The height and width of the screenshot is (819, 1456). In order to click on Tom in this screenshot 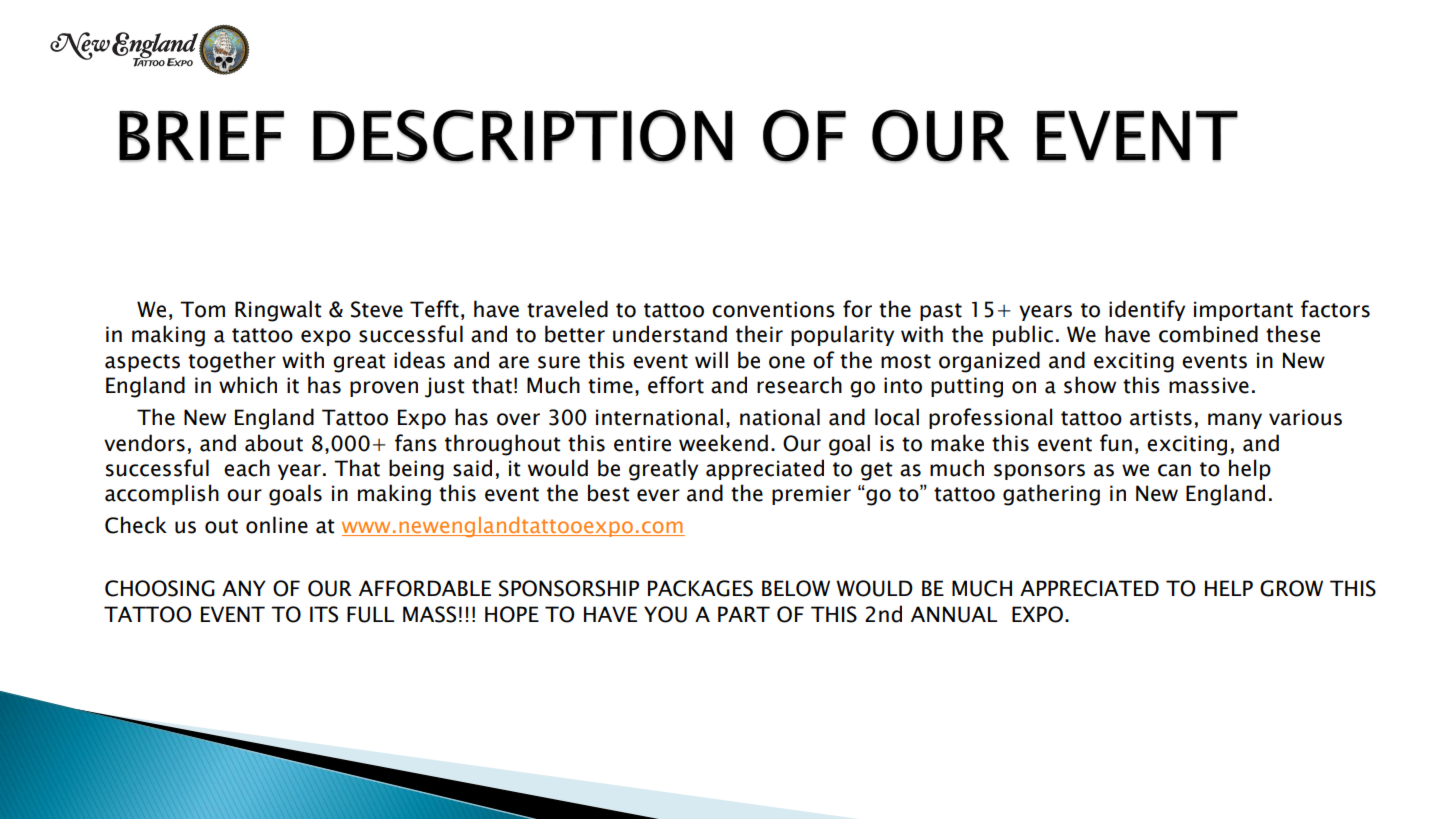, I will do `click(202, 309)`.
